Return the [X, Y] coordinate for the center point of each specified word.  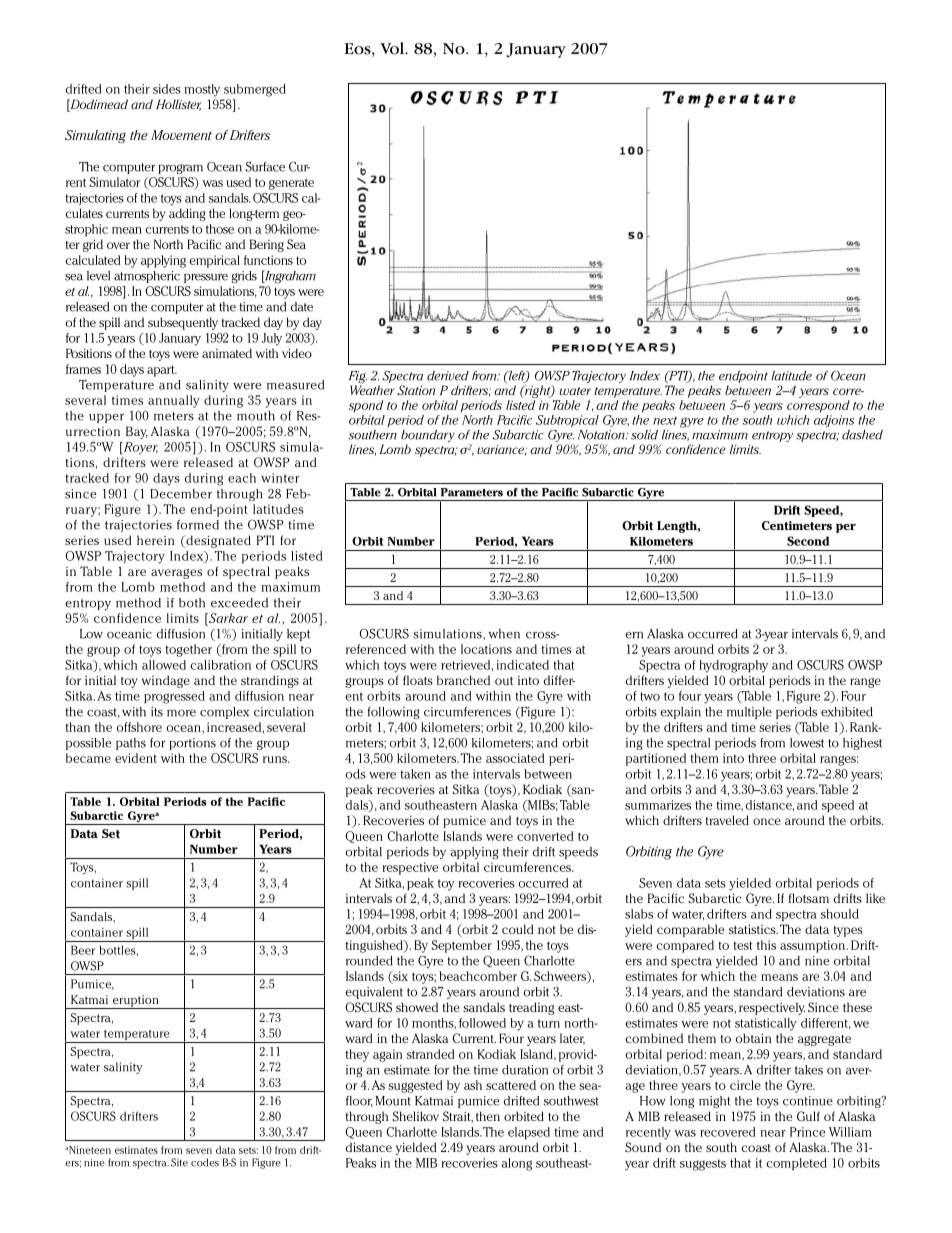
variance [502, 450]
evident [136, 758]
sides [167, 89]
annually [174, 401]
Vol [393, 48]
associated [515, 758]
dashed [862, 435]
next [665, 421]
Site [179, 1162]
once [767, 821]
